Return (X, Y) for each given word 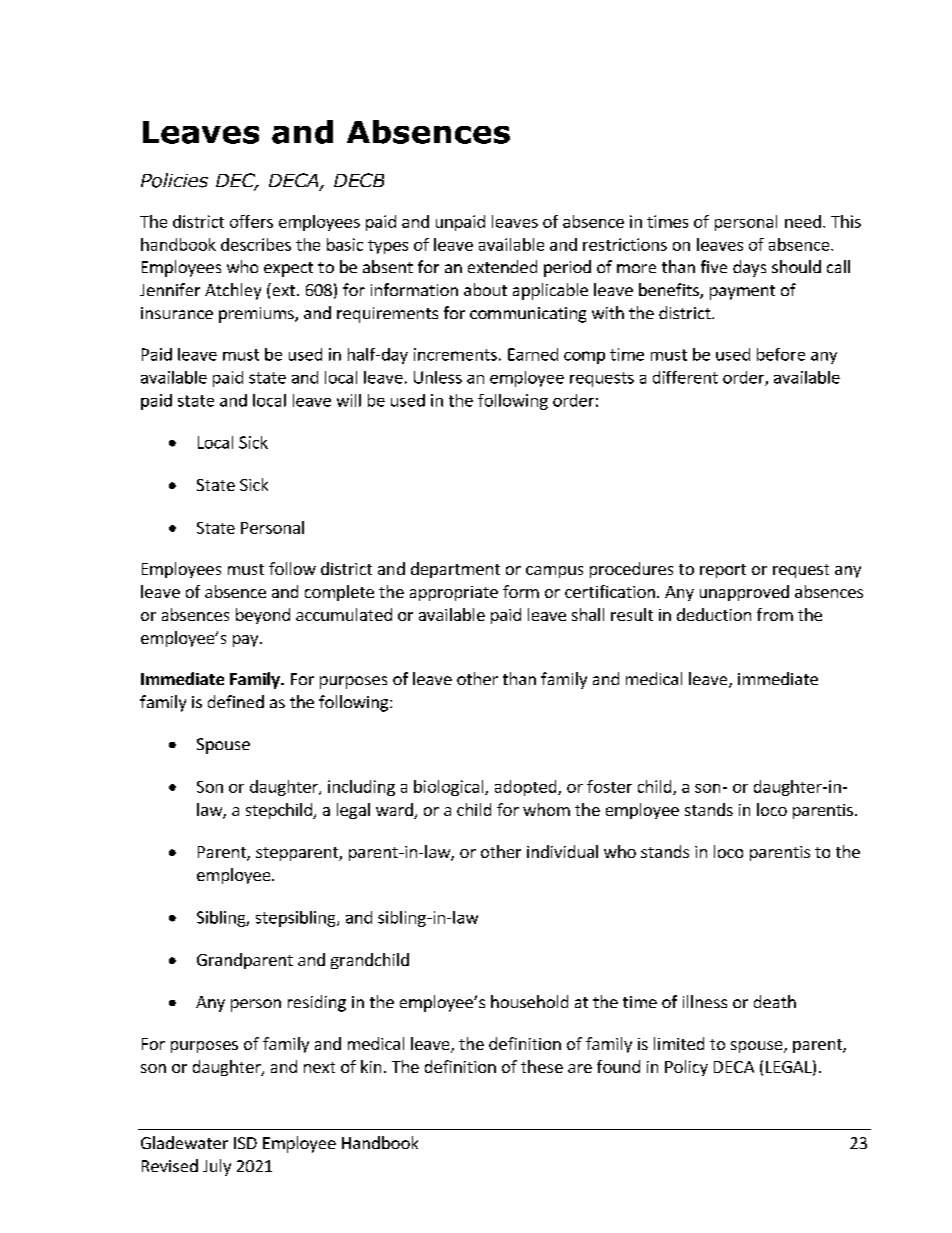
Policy (686, 1068)
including (361, 788)
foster (609, 786)
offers (251, 221)
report (723, 571)
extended (502, 266)
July (217, 1167)
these (542, 1066)
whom (546, 809)
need (803, 221)
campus (554, 572)
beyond (263, 616)
